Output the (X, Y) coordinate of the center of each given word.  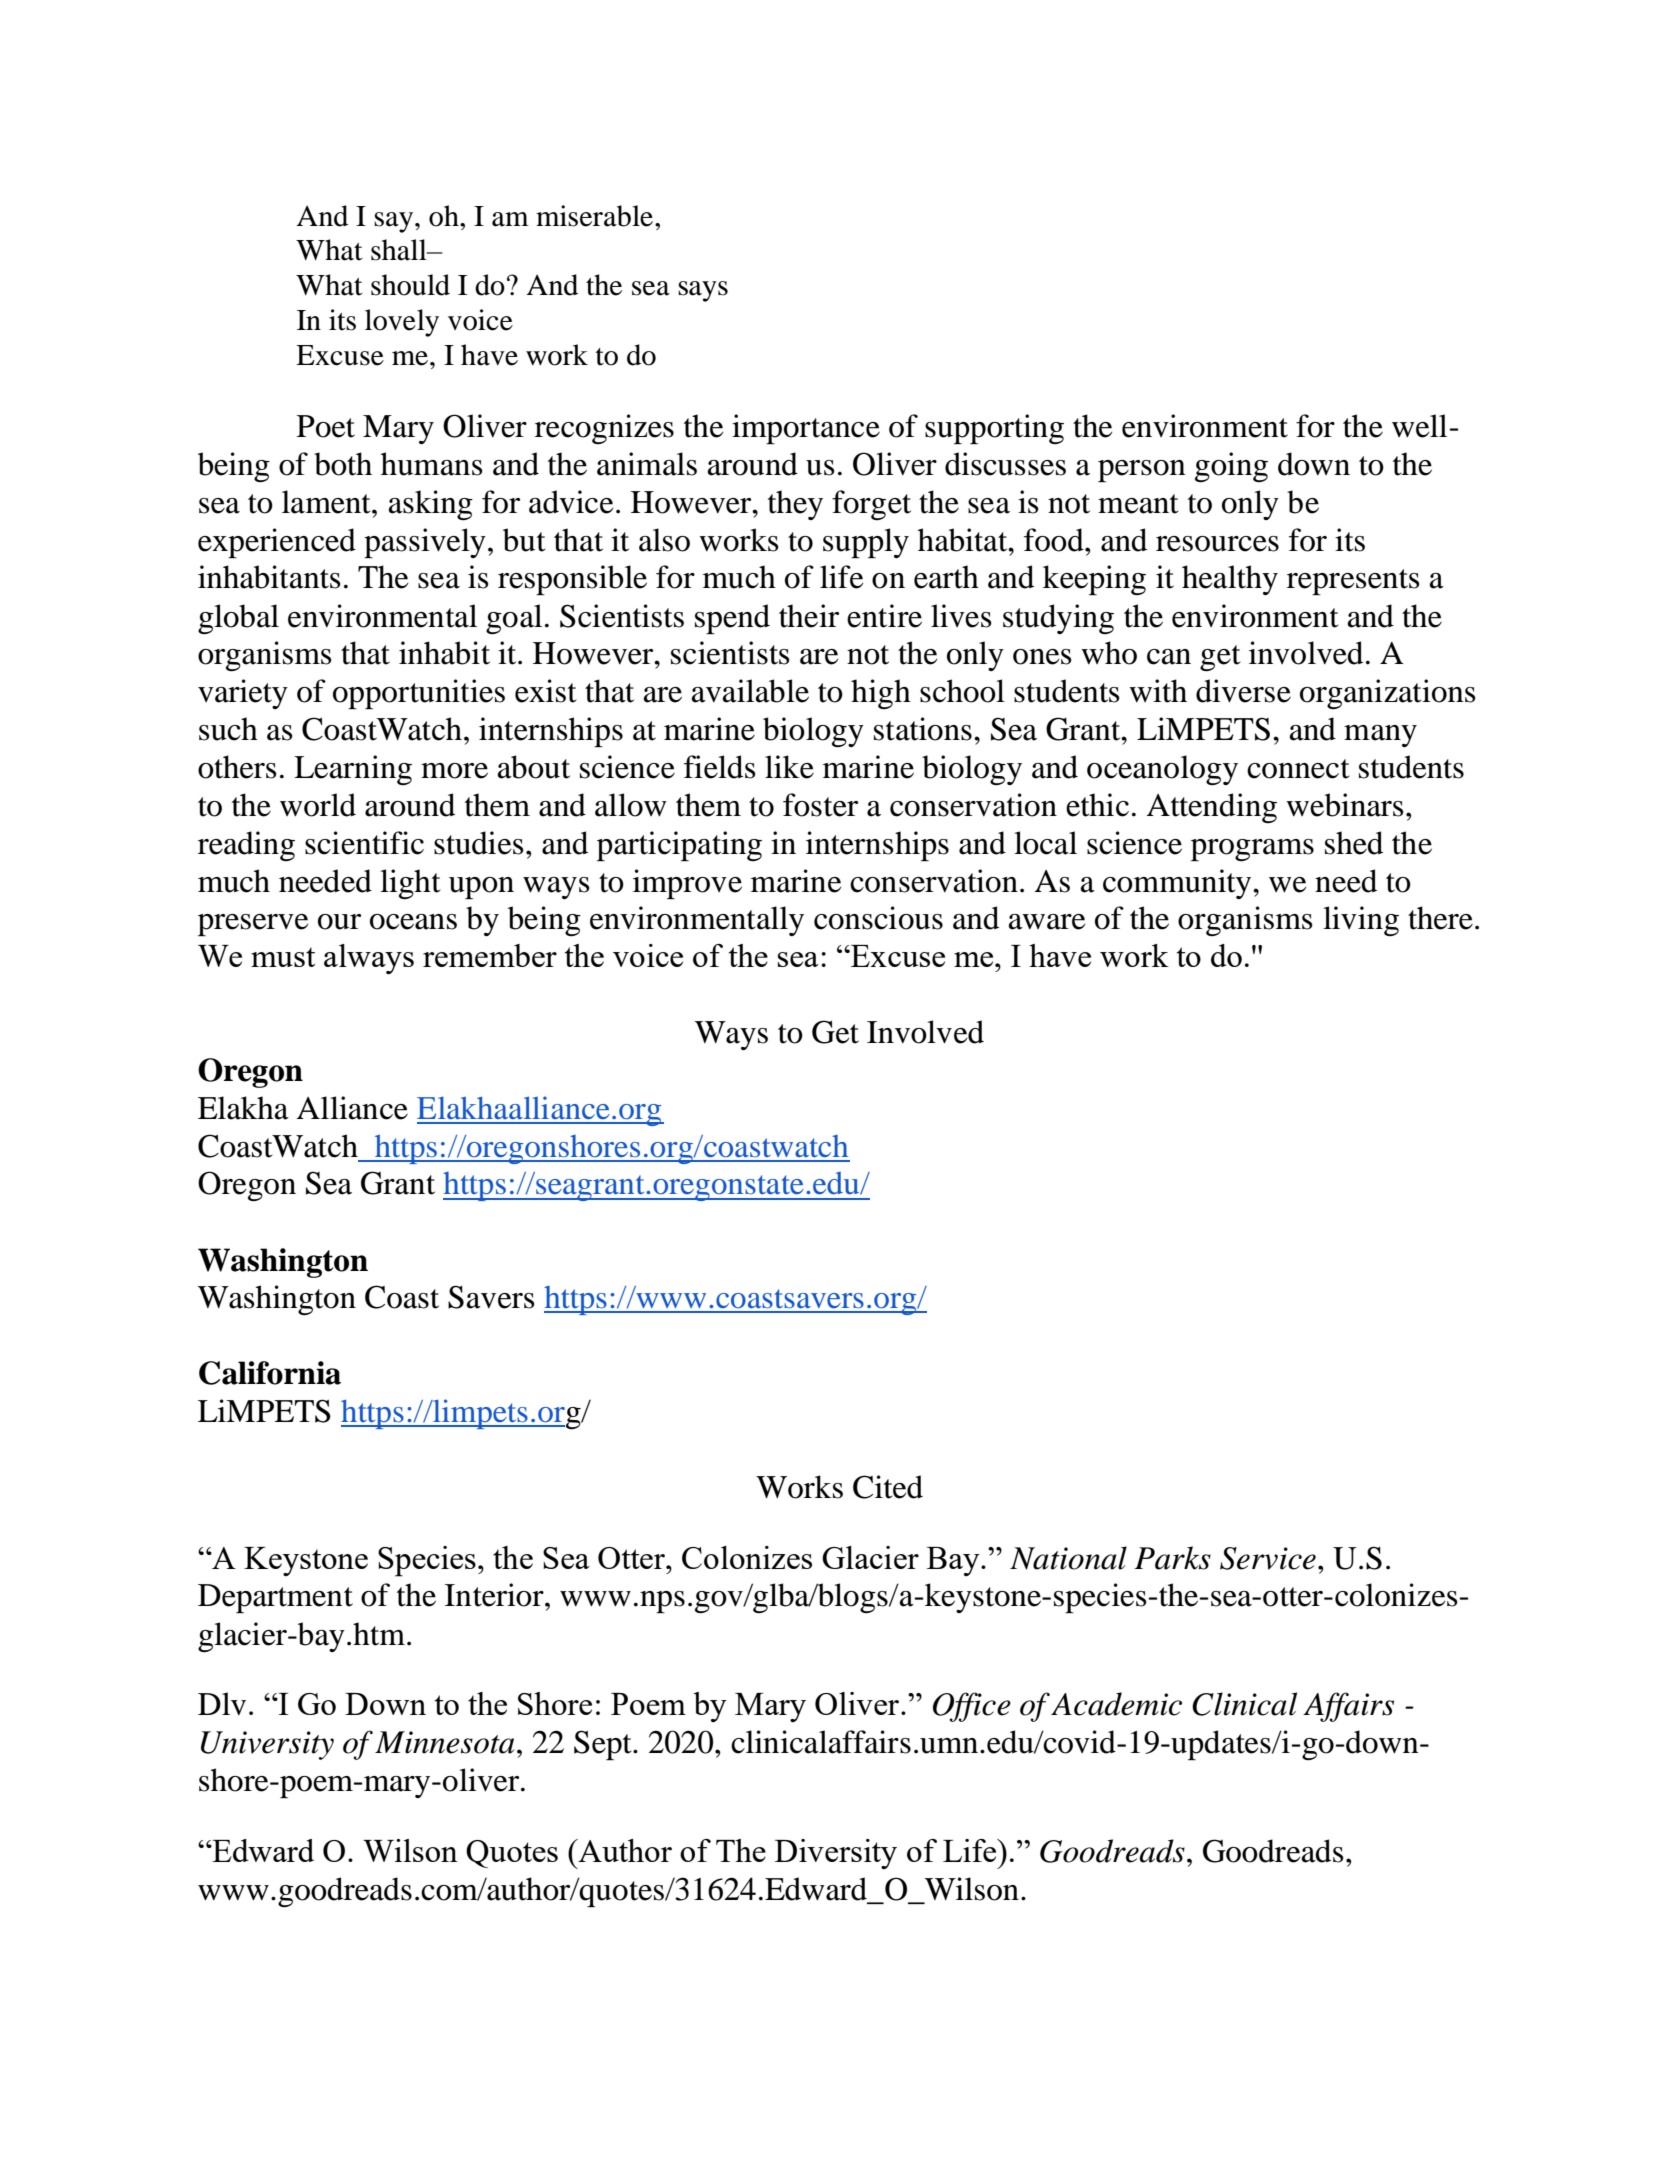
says (703, 291)
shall (400, 250)
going (1231, 467)
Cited (888, 1487)
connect (1298, 769)
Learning (353, 770)
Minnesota (444, 1742)
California (270, 1373)
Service (1268, 1558)
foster (820, 805)
